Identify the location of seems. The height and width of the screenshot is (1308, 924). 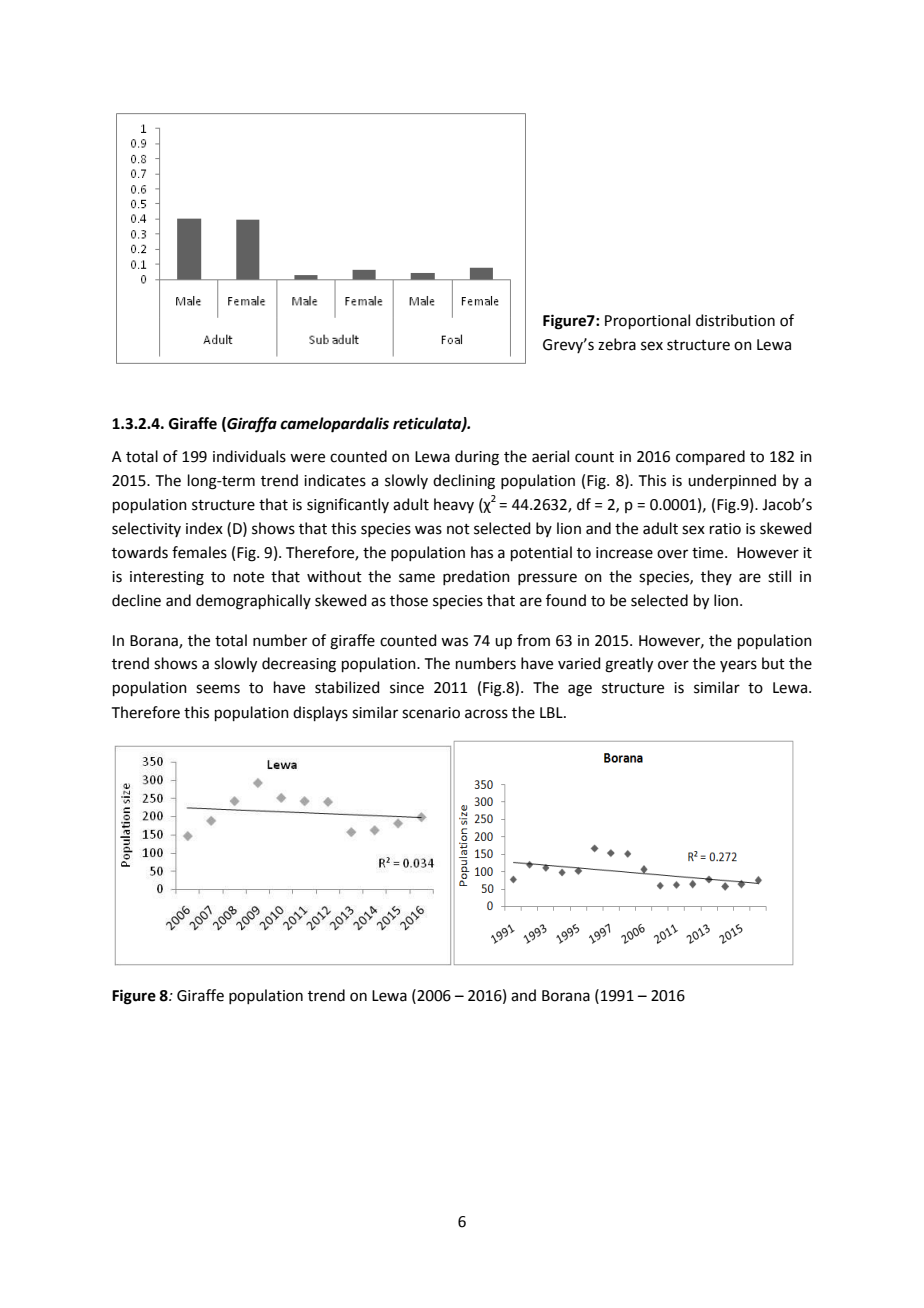
(218, 689).
